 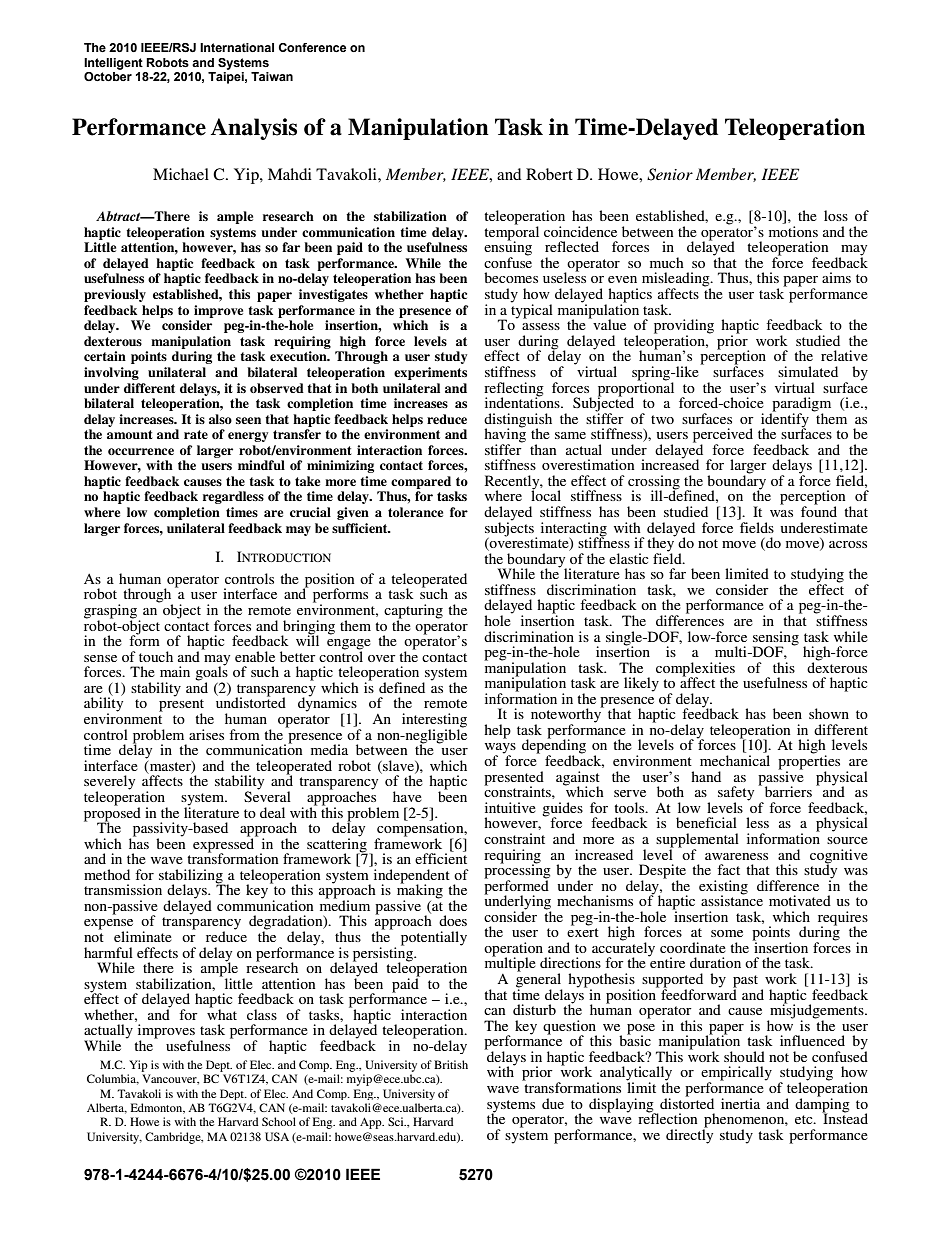 What do you see at coordinates (279, 1121) in the screenshot?
I see `School` at bounding box center [279, 1121].
